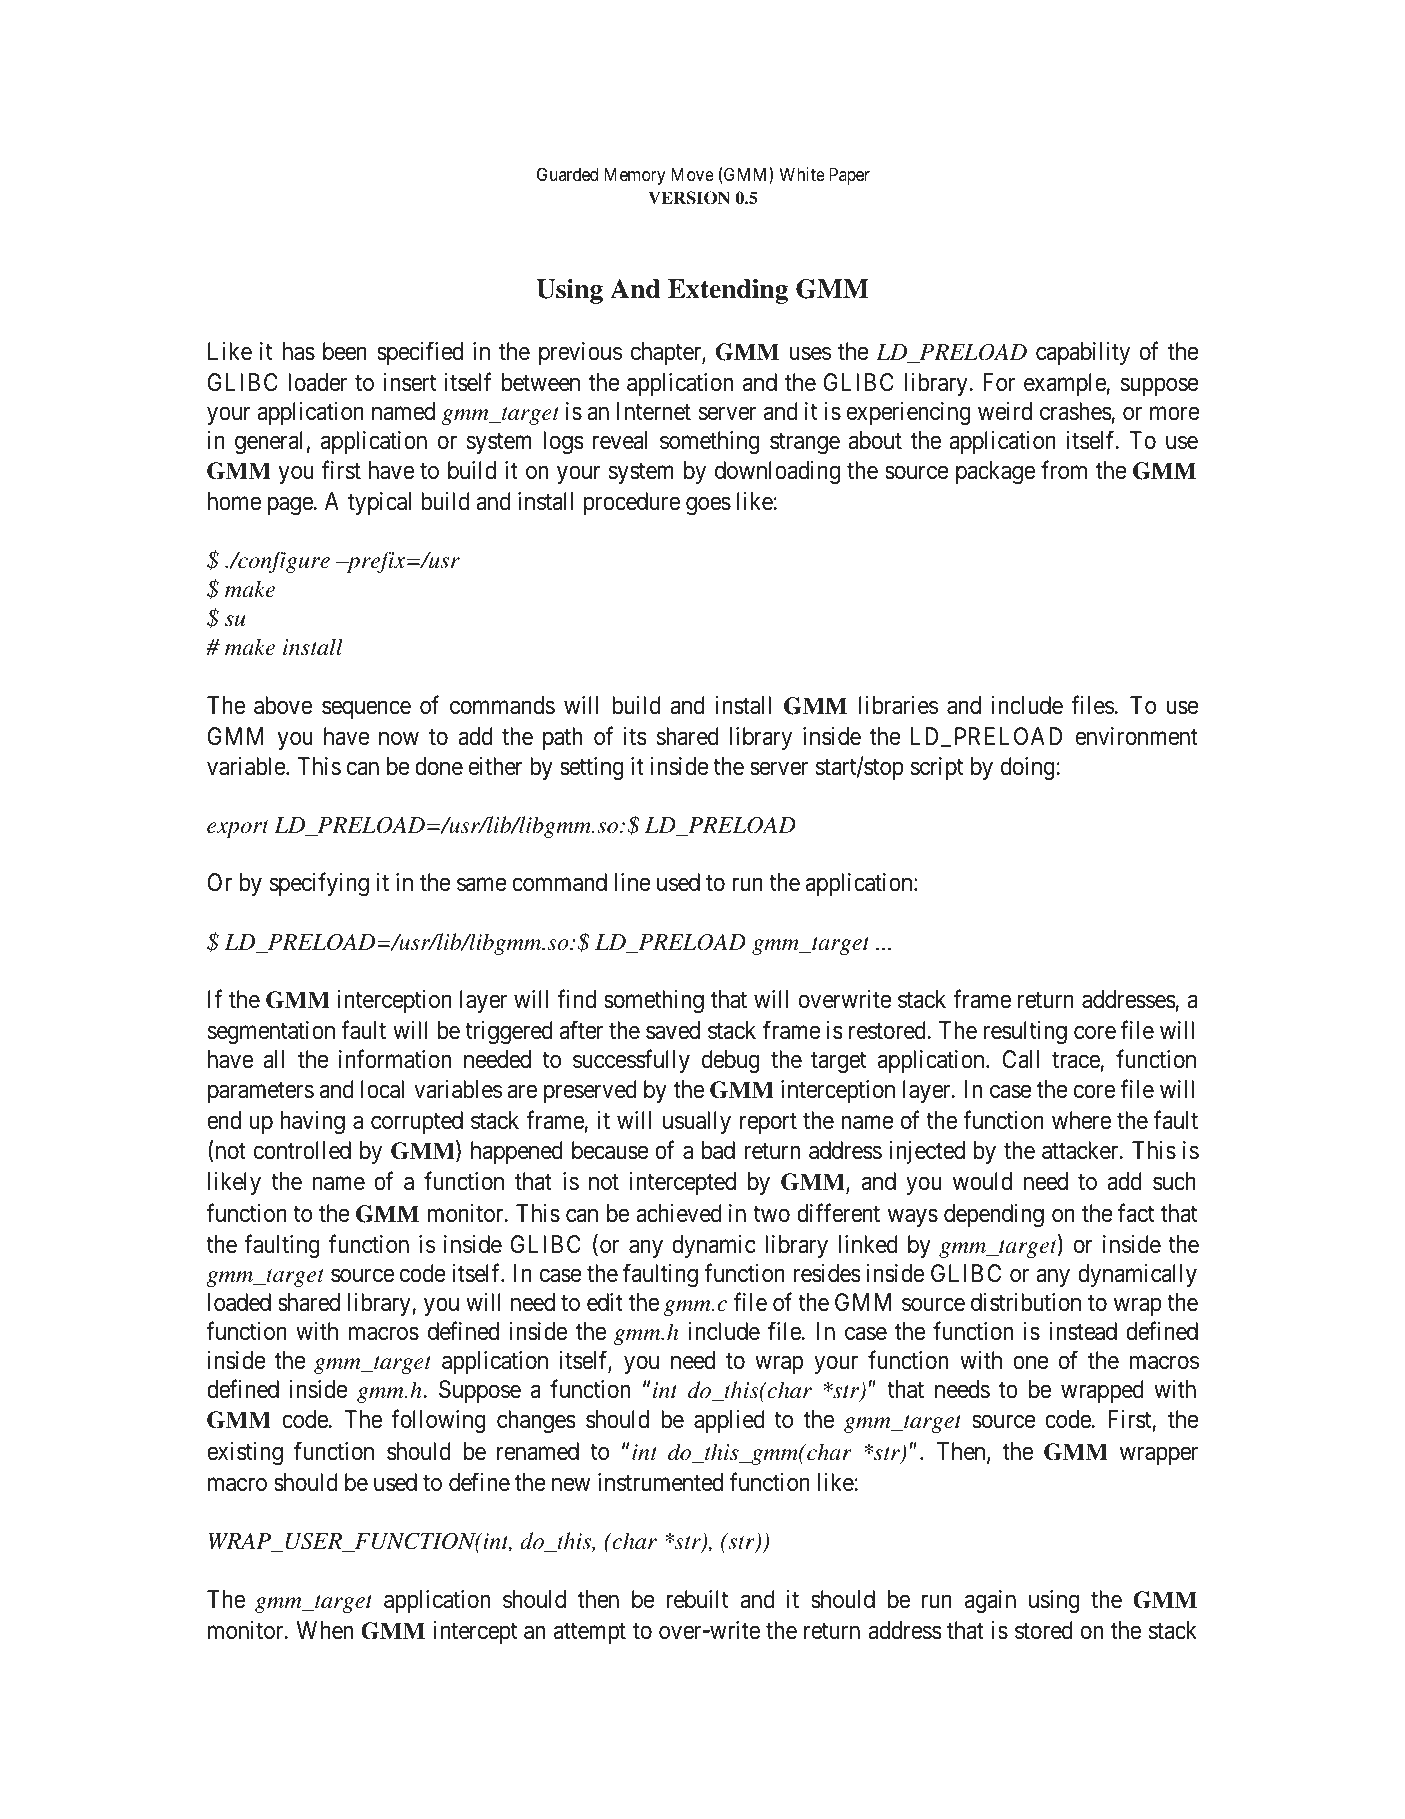 The width and height of the page is (1405, 1819). What do you see at coordinates (994, 1216) in the page?
I see `depending` at bounding box center [994, 1216].
